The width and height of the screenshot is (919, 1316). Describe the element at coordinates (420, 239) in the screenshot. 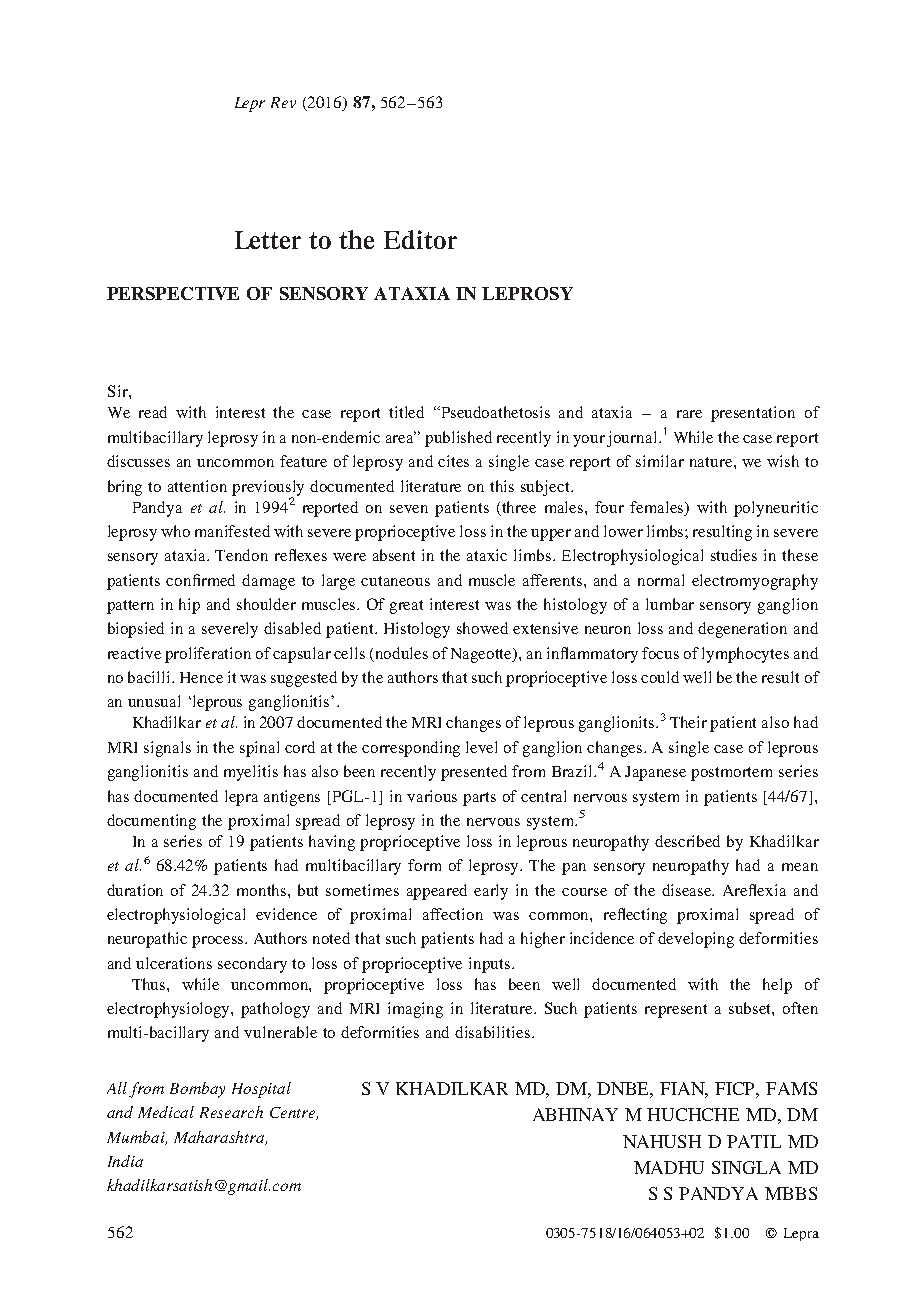

I see `Editor` at that location.
